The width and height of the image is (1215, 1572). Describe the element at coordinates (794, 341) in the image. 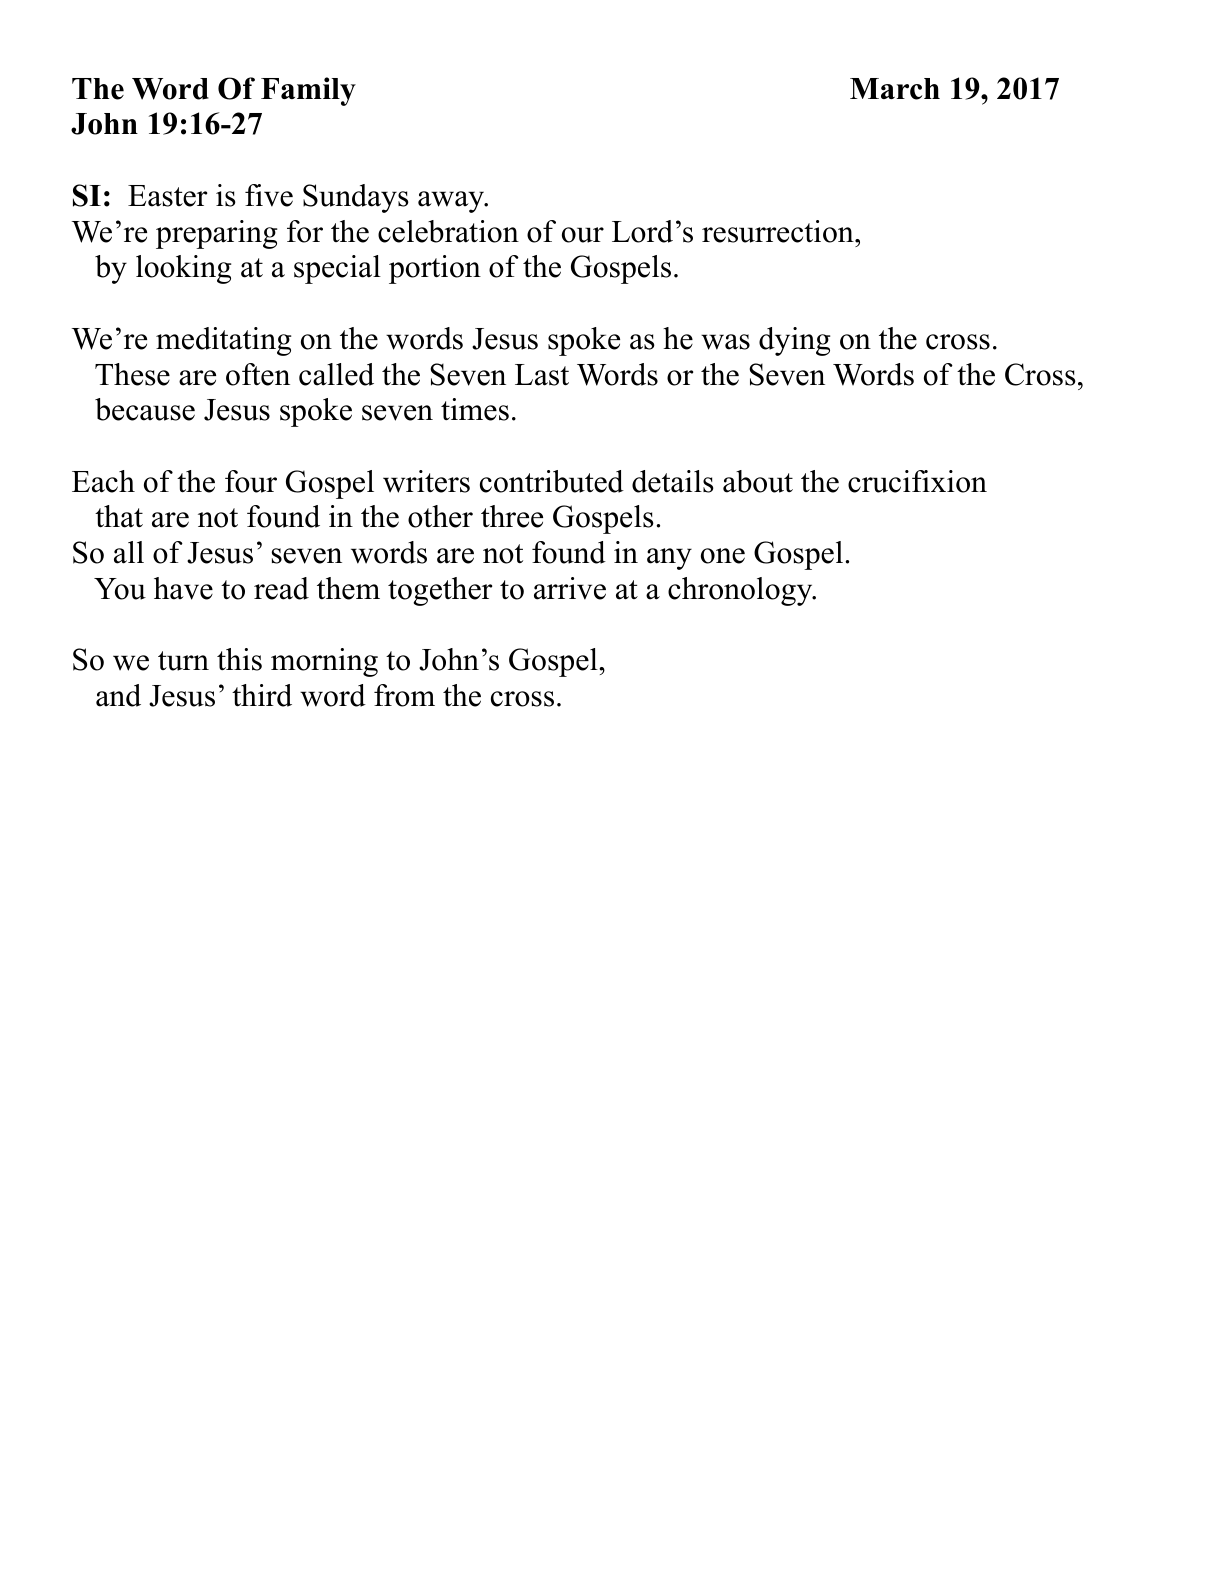

I see `dying` at that location.
